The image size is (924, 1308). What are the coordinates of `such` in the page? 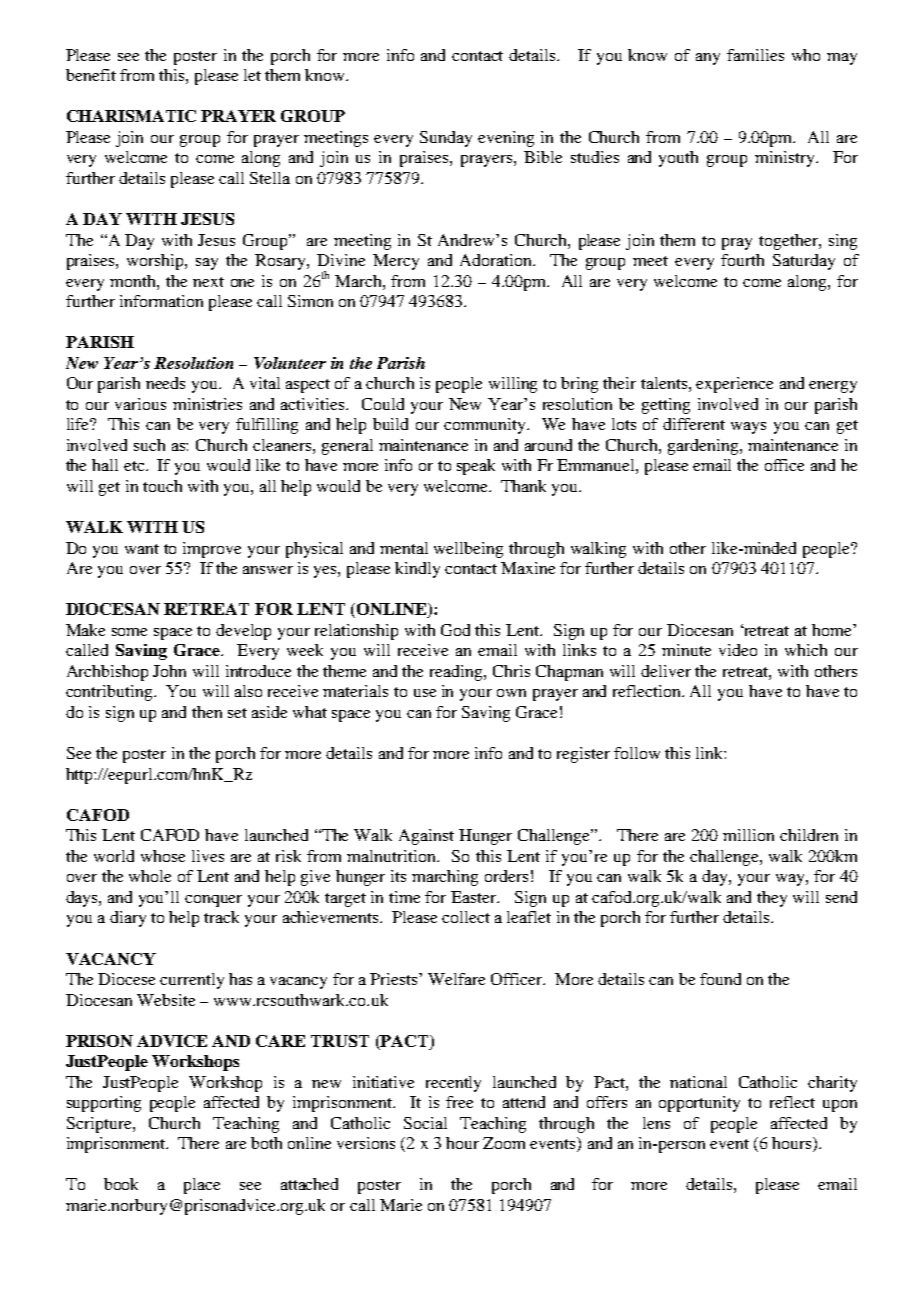 It's located at (149, 445).
